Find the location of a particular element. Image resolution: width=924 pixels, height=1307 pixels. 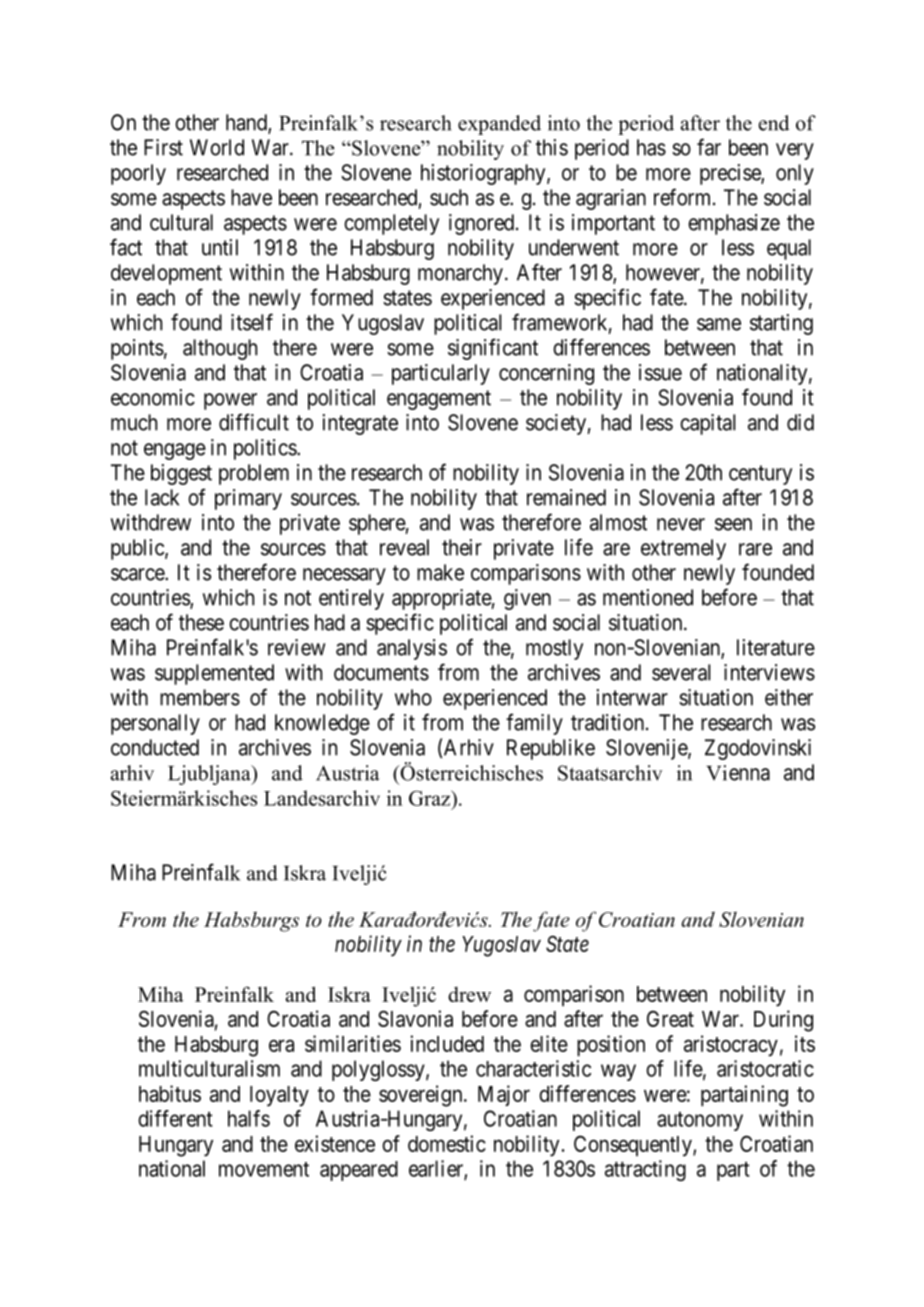

significant is located at coordinates (493, 349).
